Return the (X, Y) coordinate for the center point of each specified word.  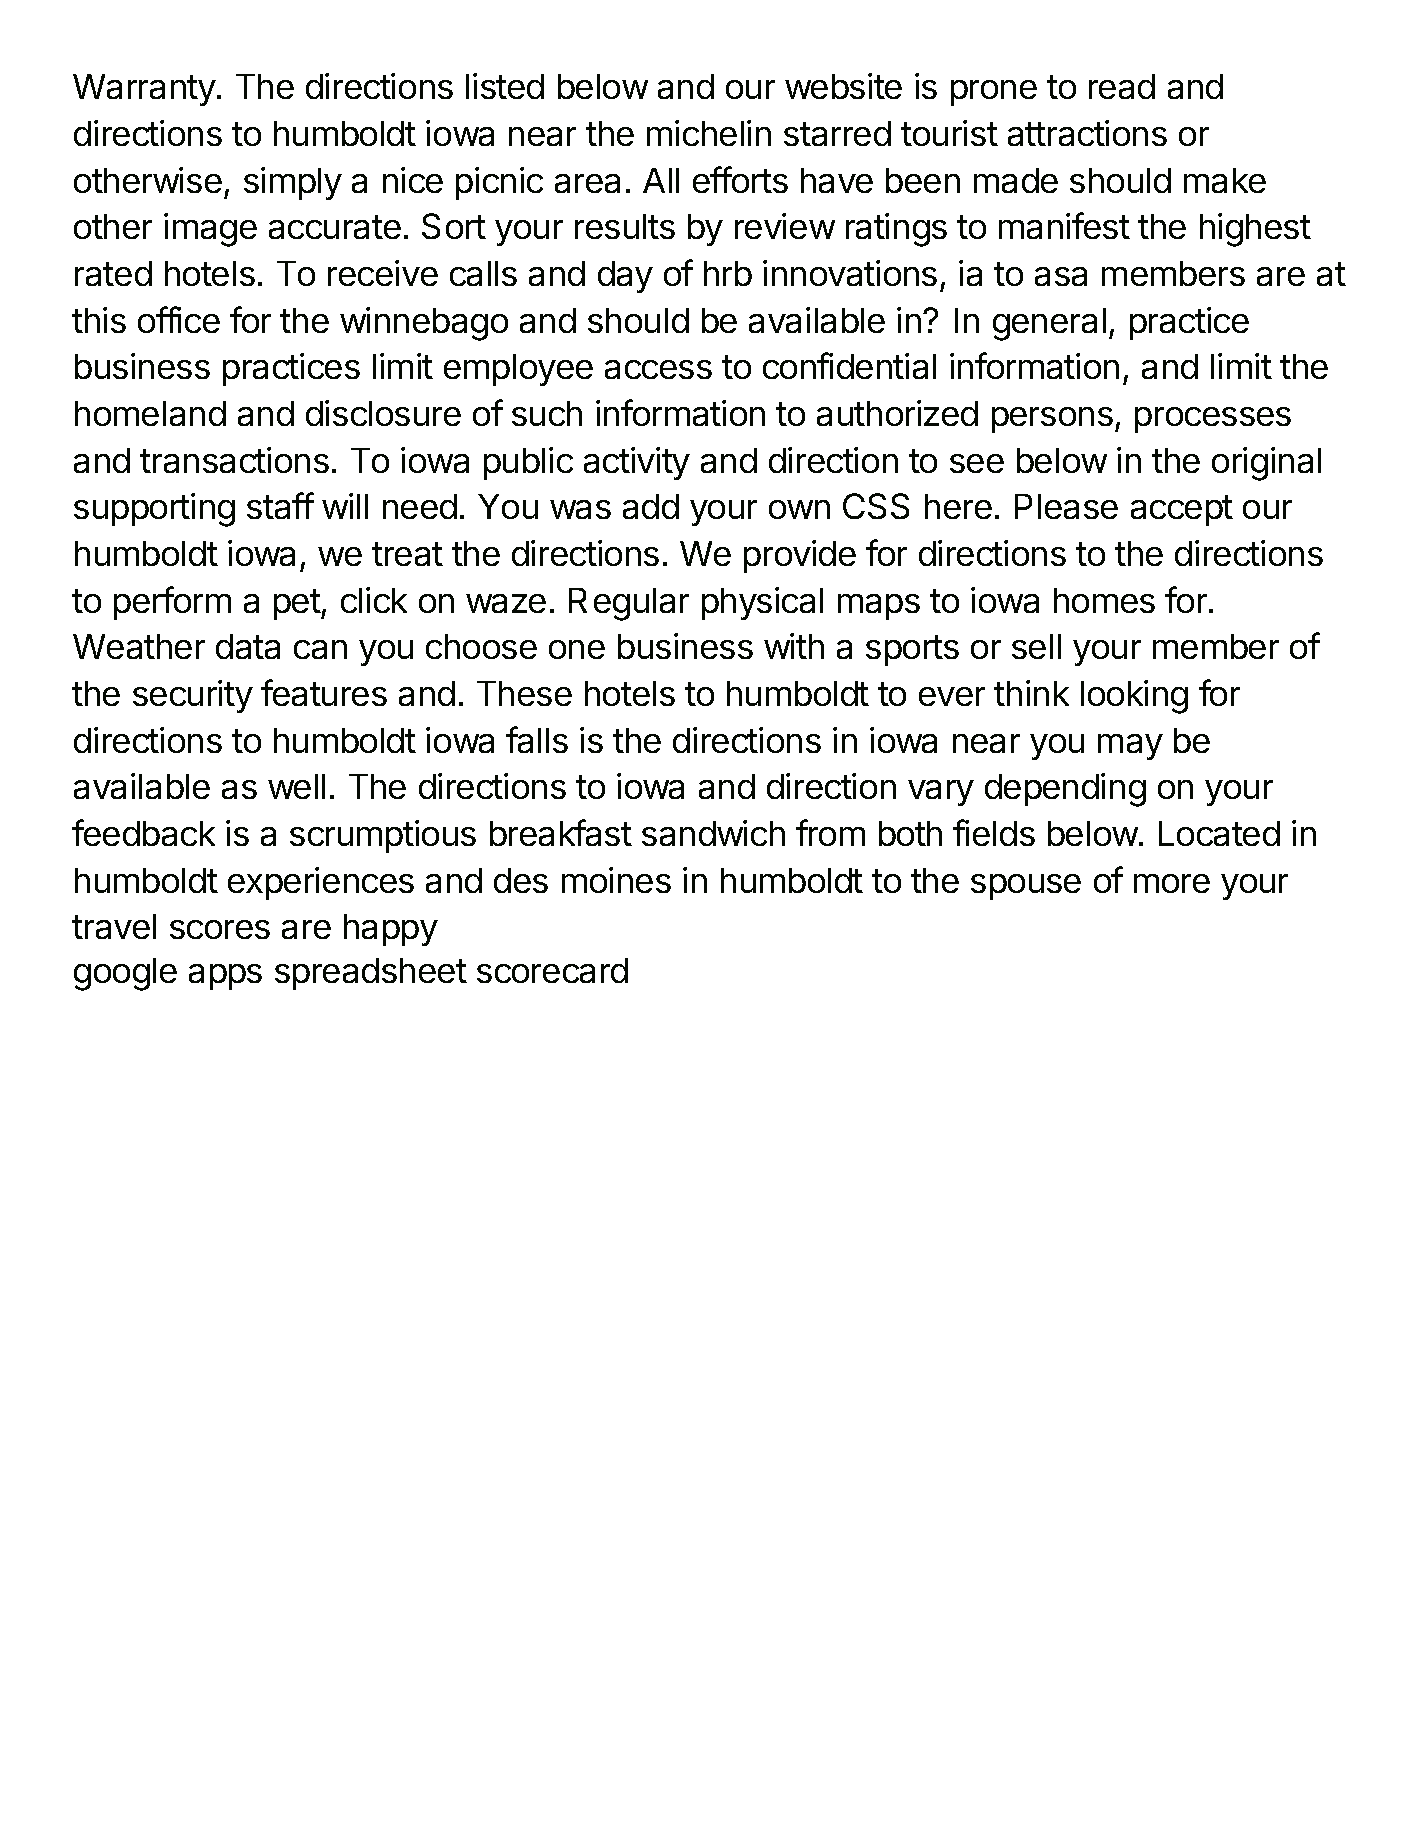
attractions (1087, 133)
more (1172, 883)
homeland (150, 413)
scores (220, 929)
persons (1052, 420)
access (658, 369)
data (248, 646)
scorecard (552, 970)
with (794, 646)
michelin (709, 133)
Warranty (144, 90)
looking (1134, 697)
